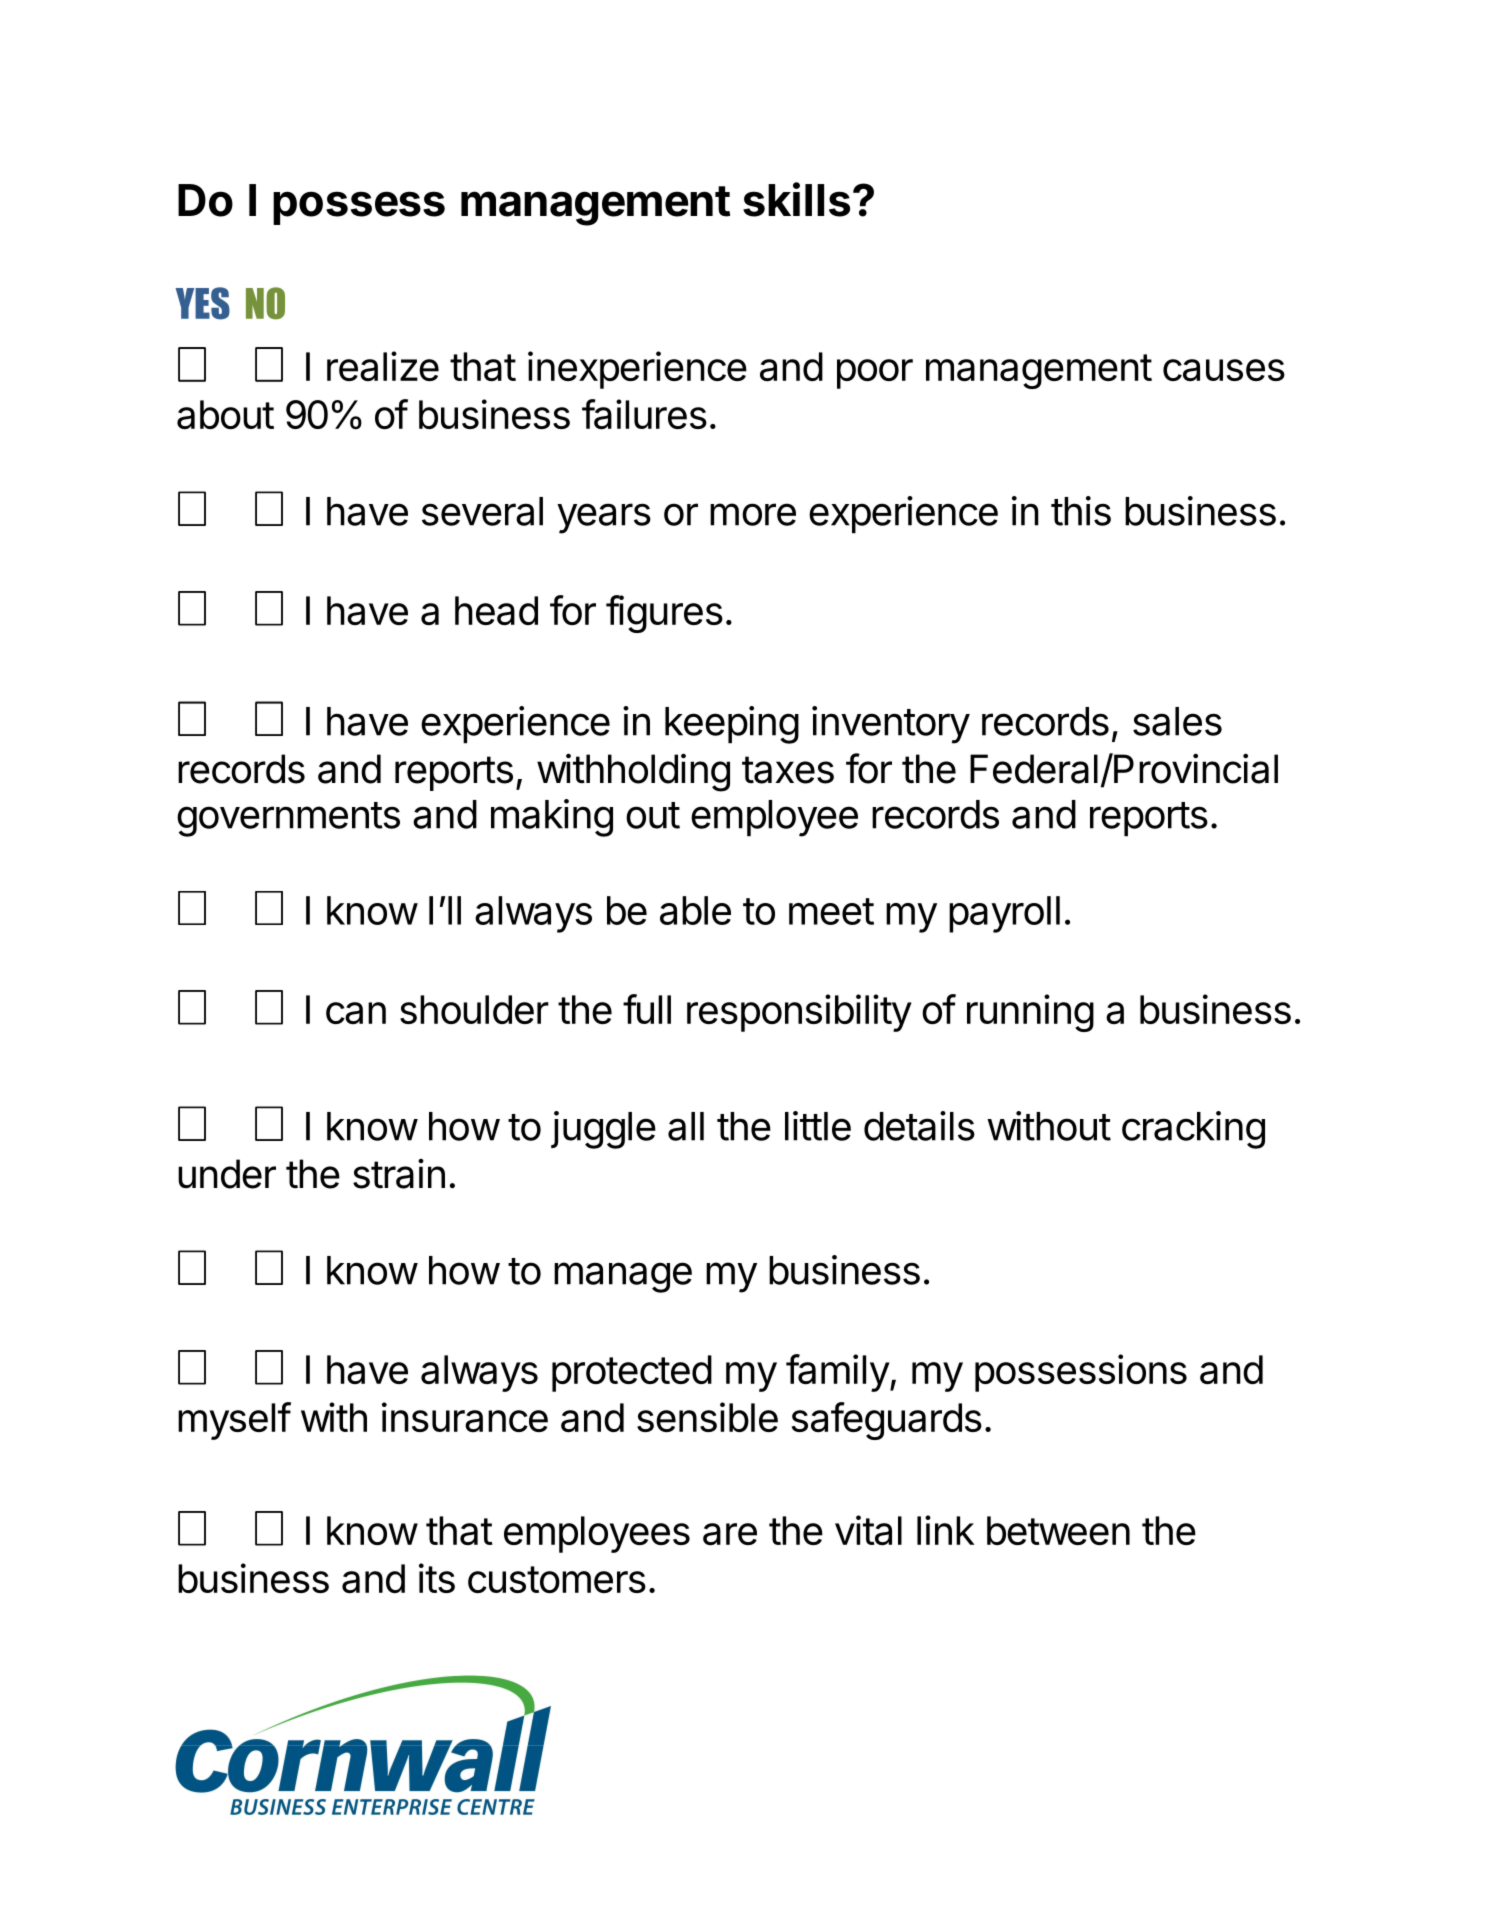 This screenshot has height=1932, width=1493. Describe the element at coordinates (686, 1126) in the screenshot. I see `all` at that location.
